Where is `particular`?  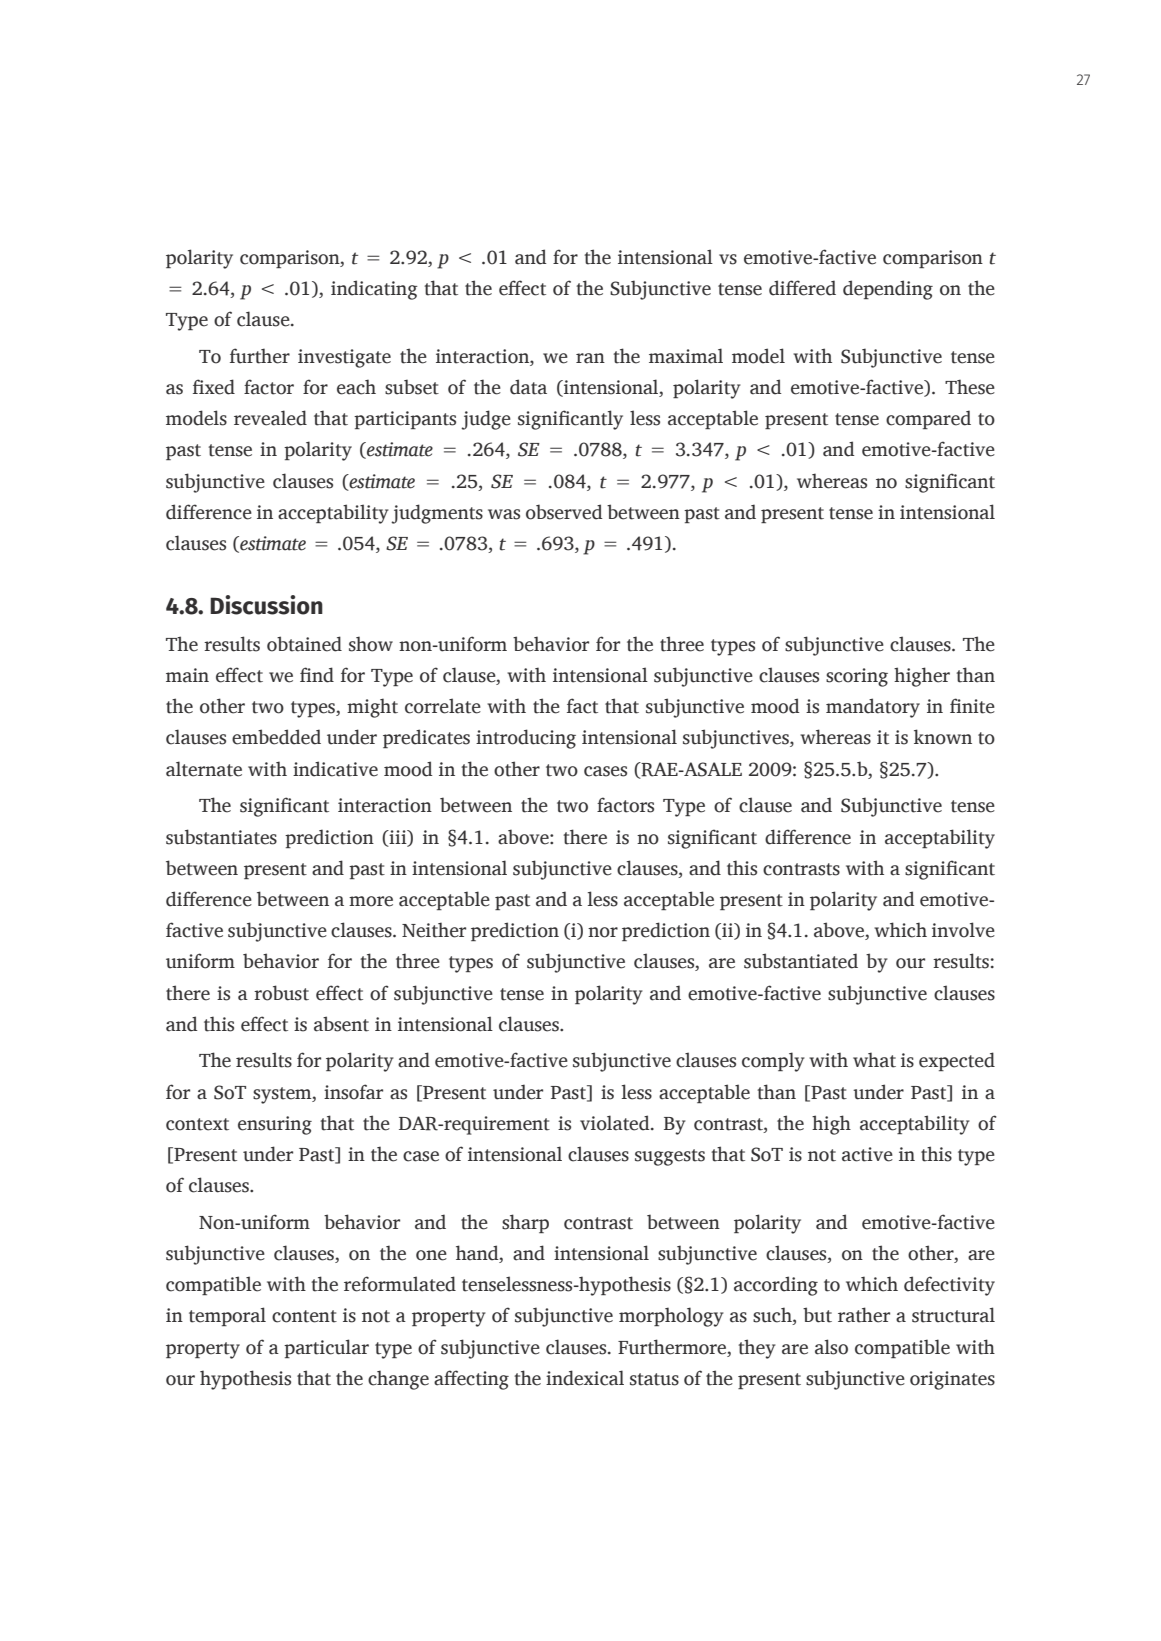 particular is located at coordinates (326, 1348).
